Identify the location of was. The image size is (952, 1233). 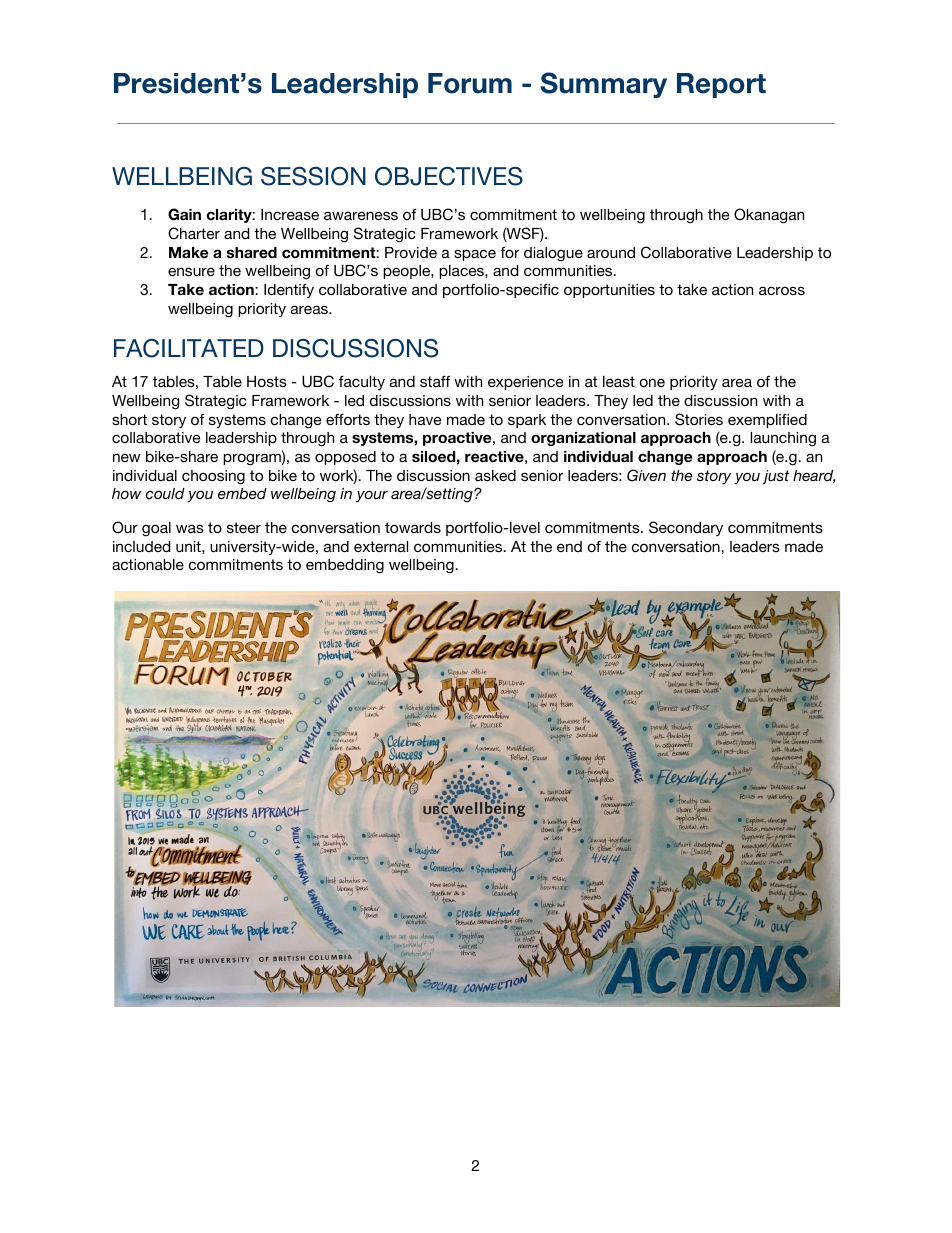
(190, 528).
